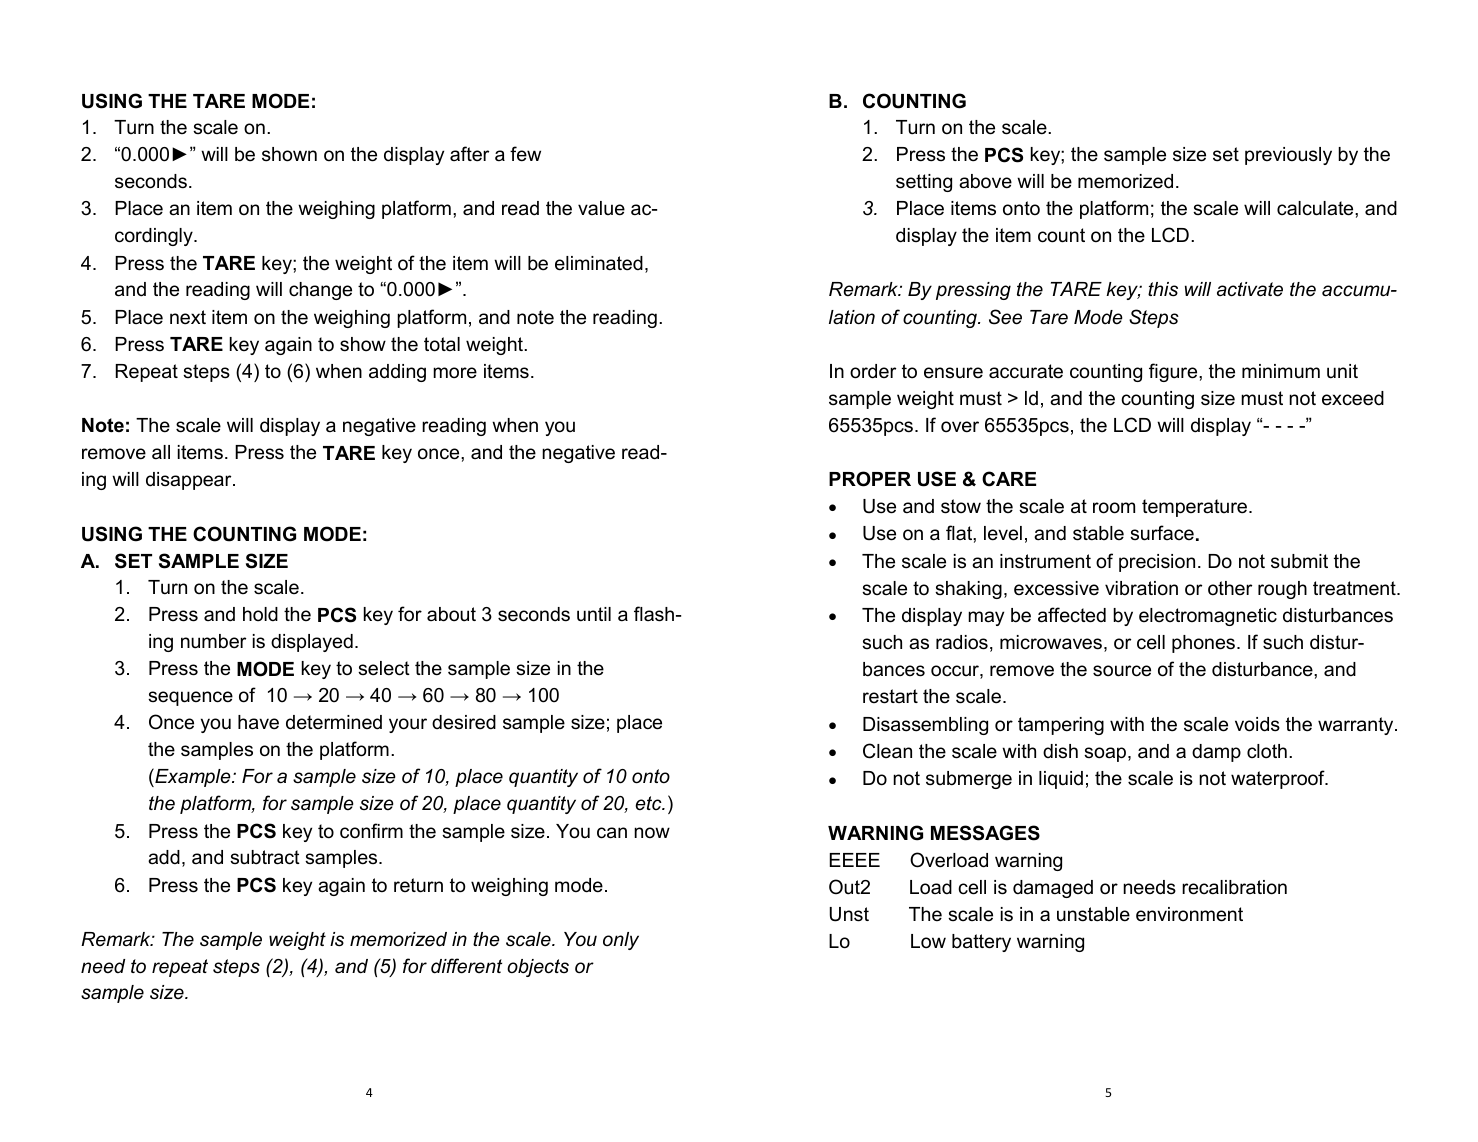 The width and height of the document is (1478, 1142). Describe the element at coordinates (1288, 156) in the document. I see `previously` at that location.
